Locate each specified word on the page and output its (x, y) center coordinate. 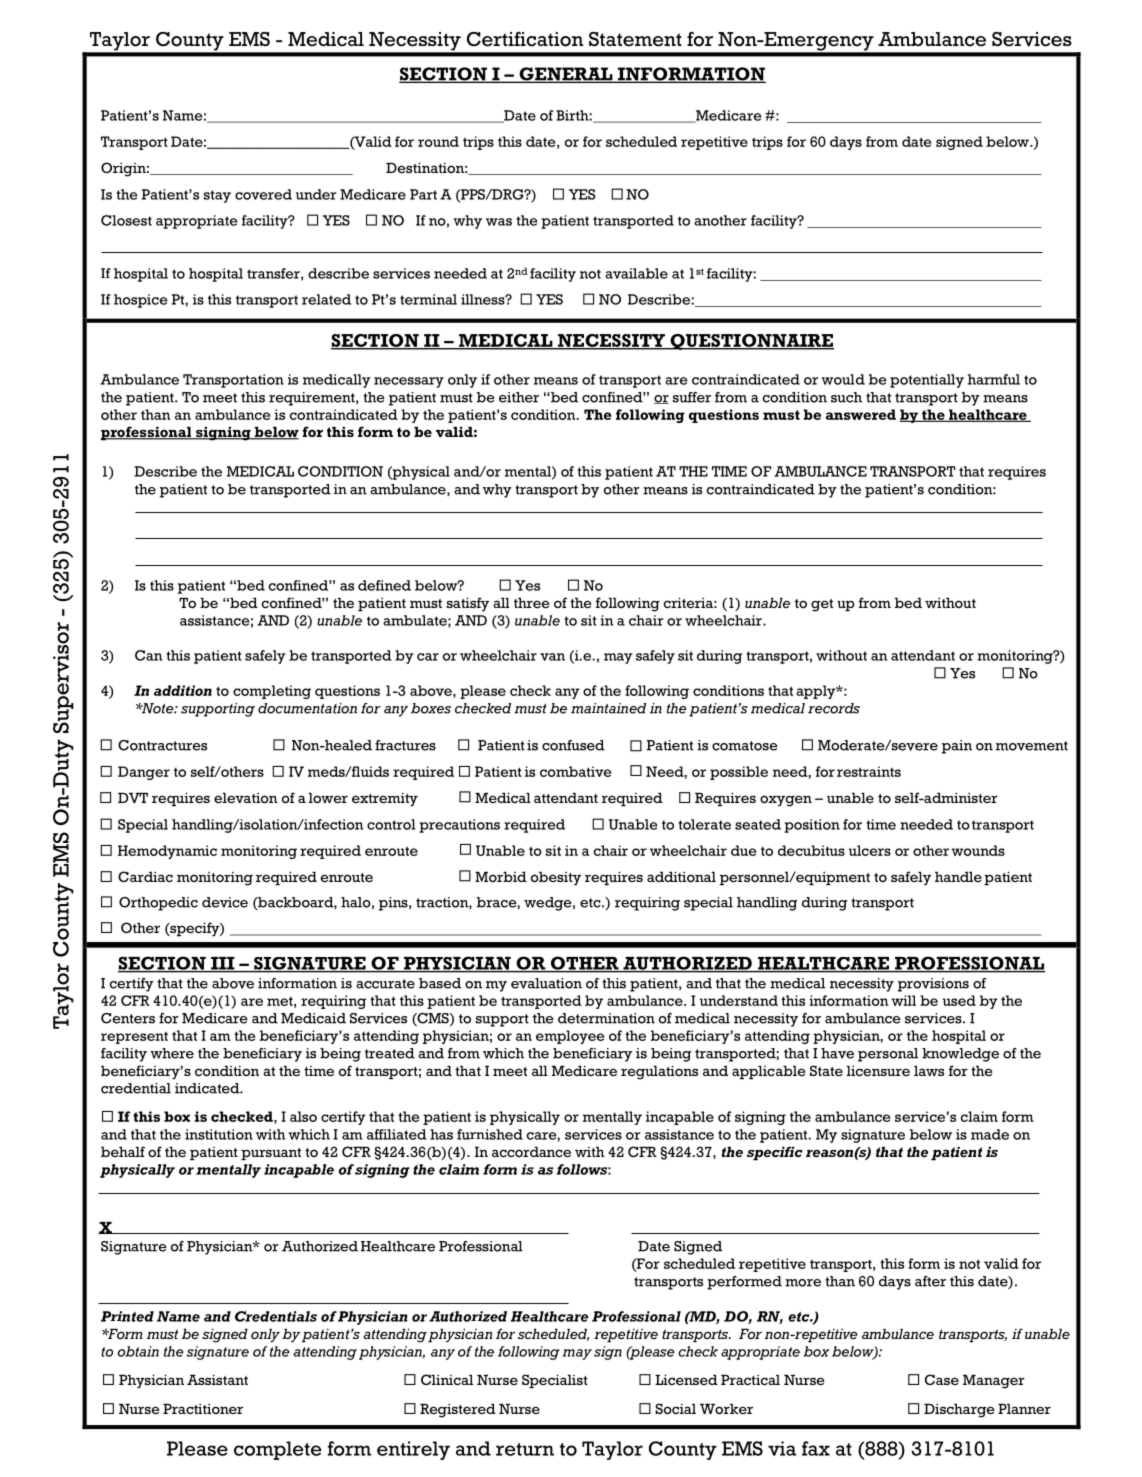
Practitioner (203, 1409)
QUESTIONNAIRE (751, 342)
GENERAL (566, 75)
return (525, 1449)
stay (217, 196)
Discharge (959, 1411)
